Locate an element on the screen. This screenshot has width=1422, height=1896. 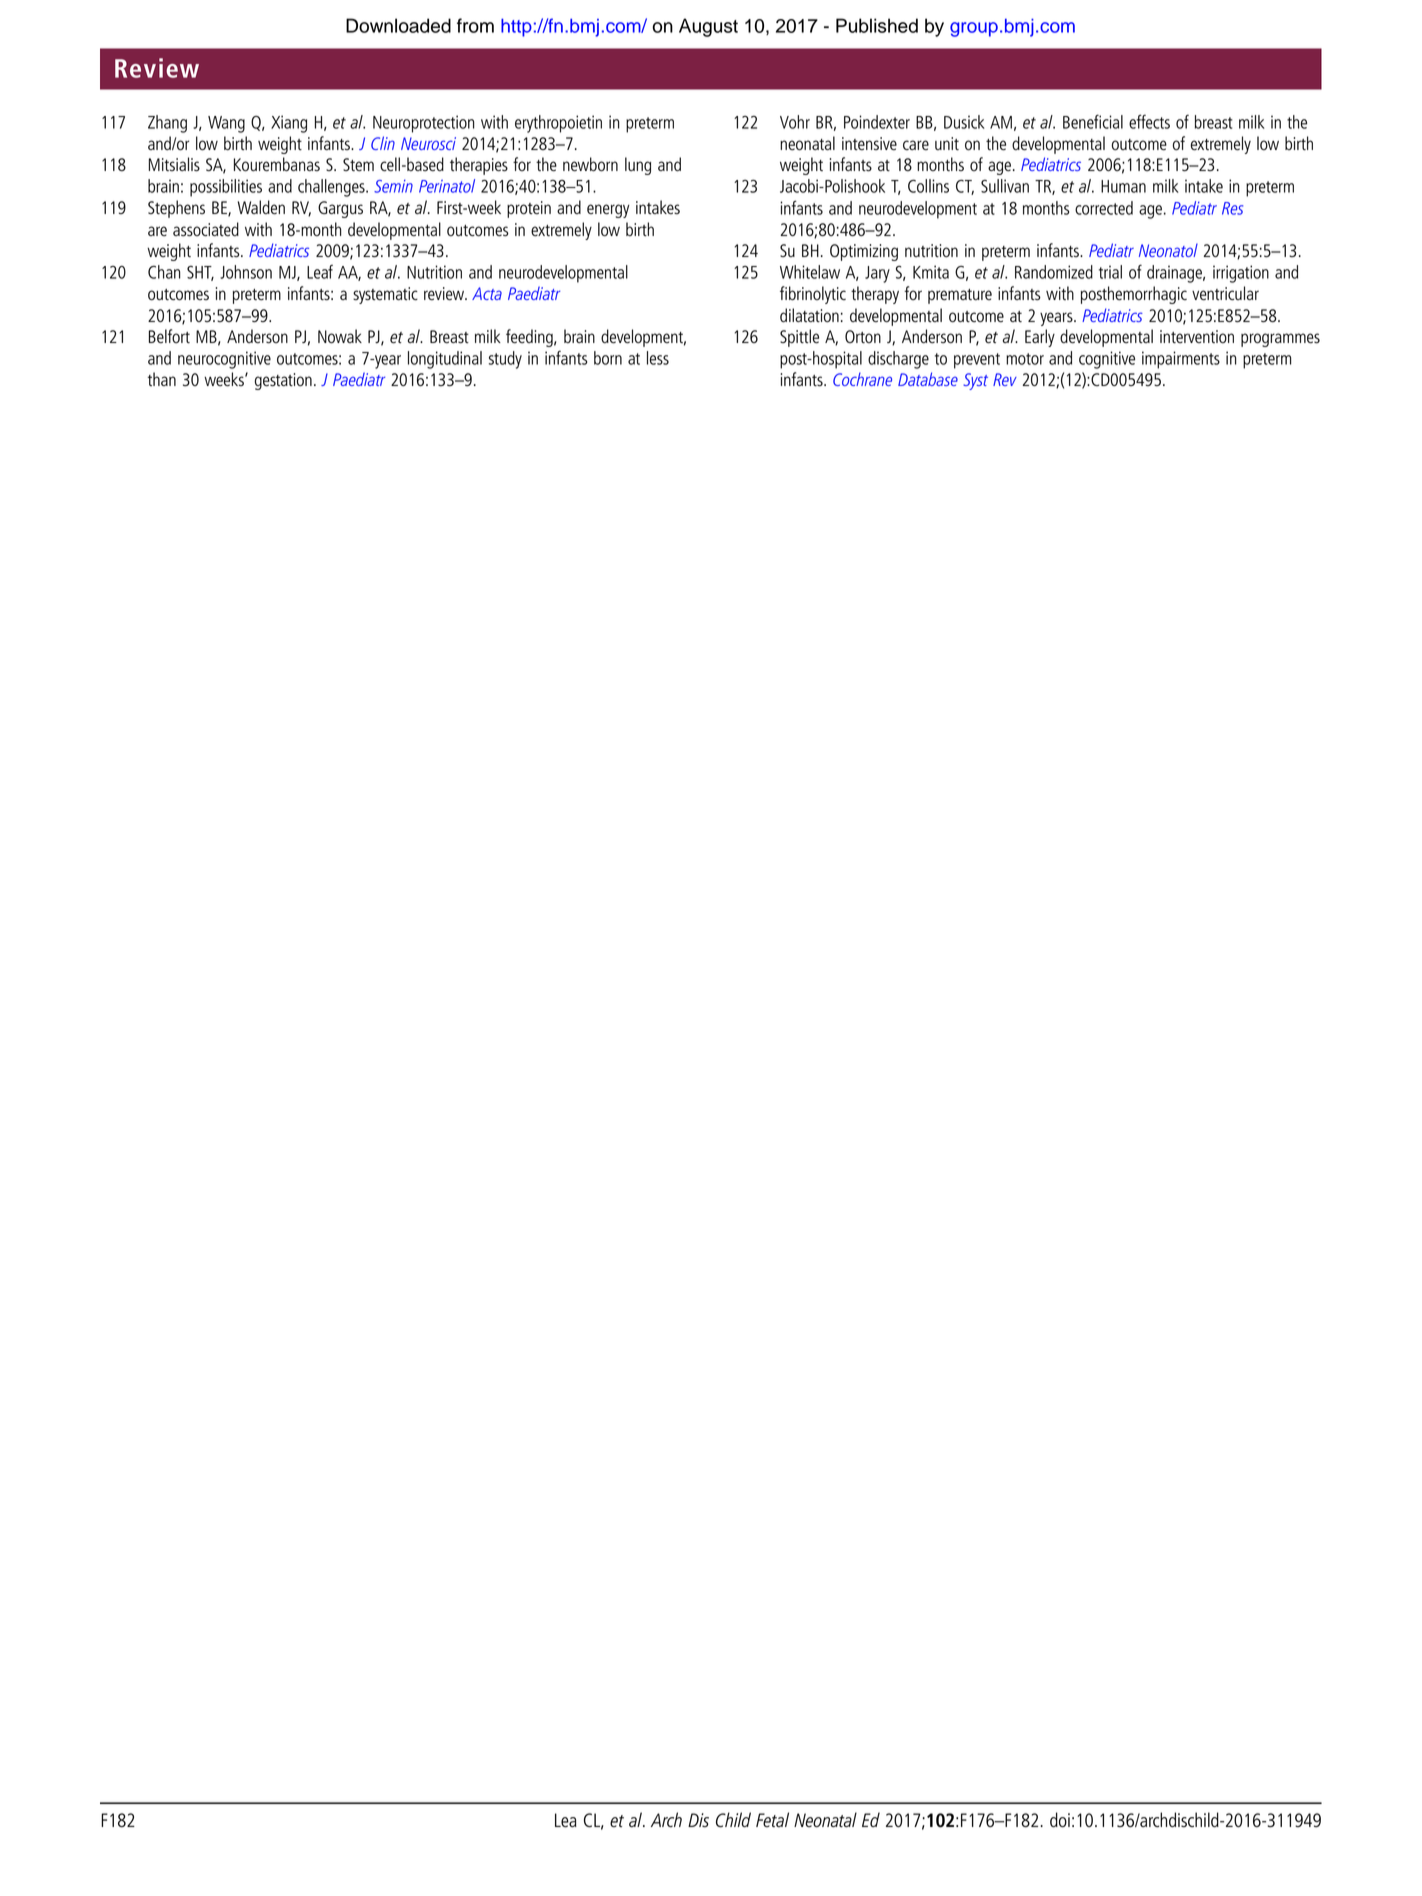
longitudinal is located at coordinates (445, 360).
